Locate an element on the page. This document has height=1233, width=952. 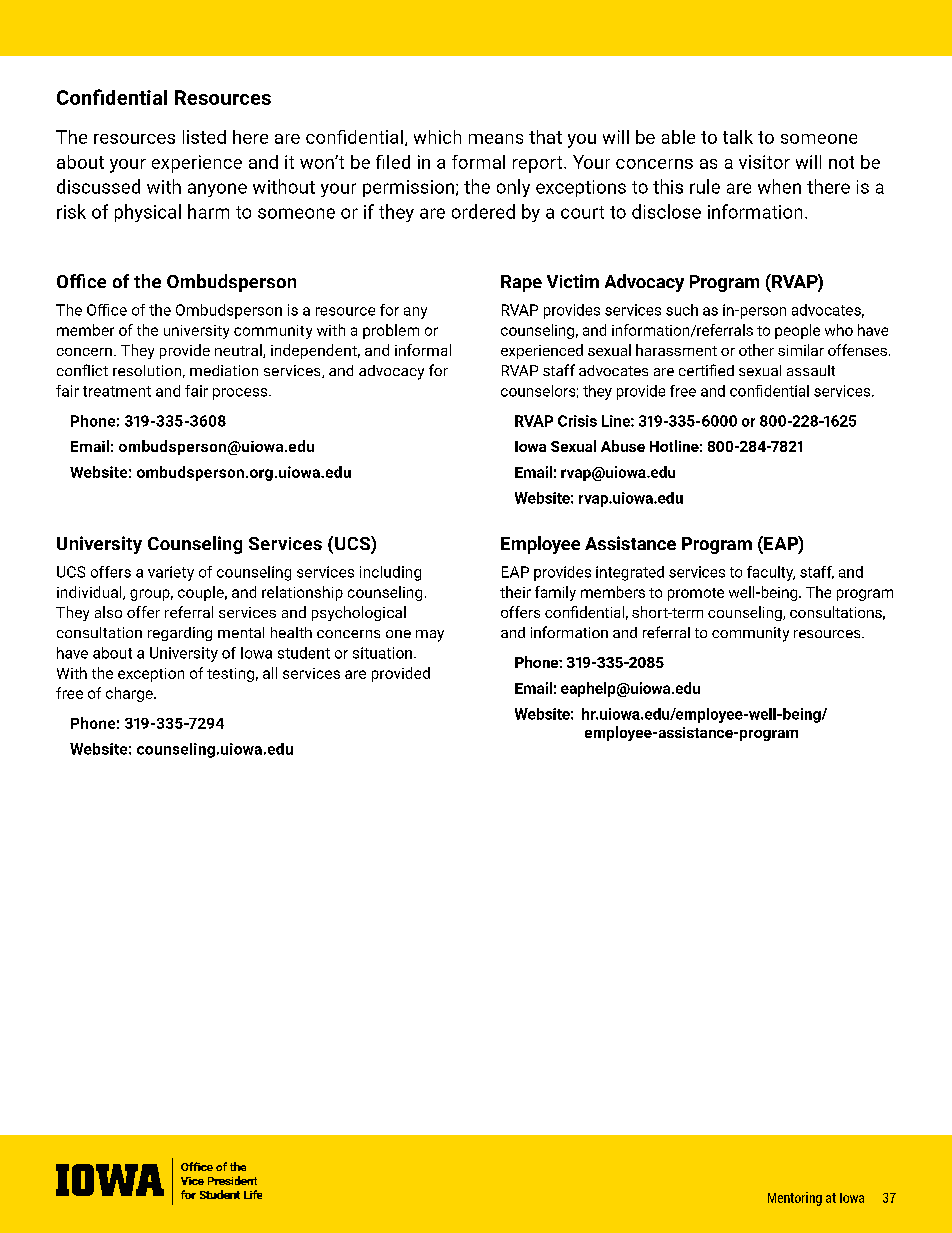
Mentoring is located at coordinates (795, 1199).
